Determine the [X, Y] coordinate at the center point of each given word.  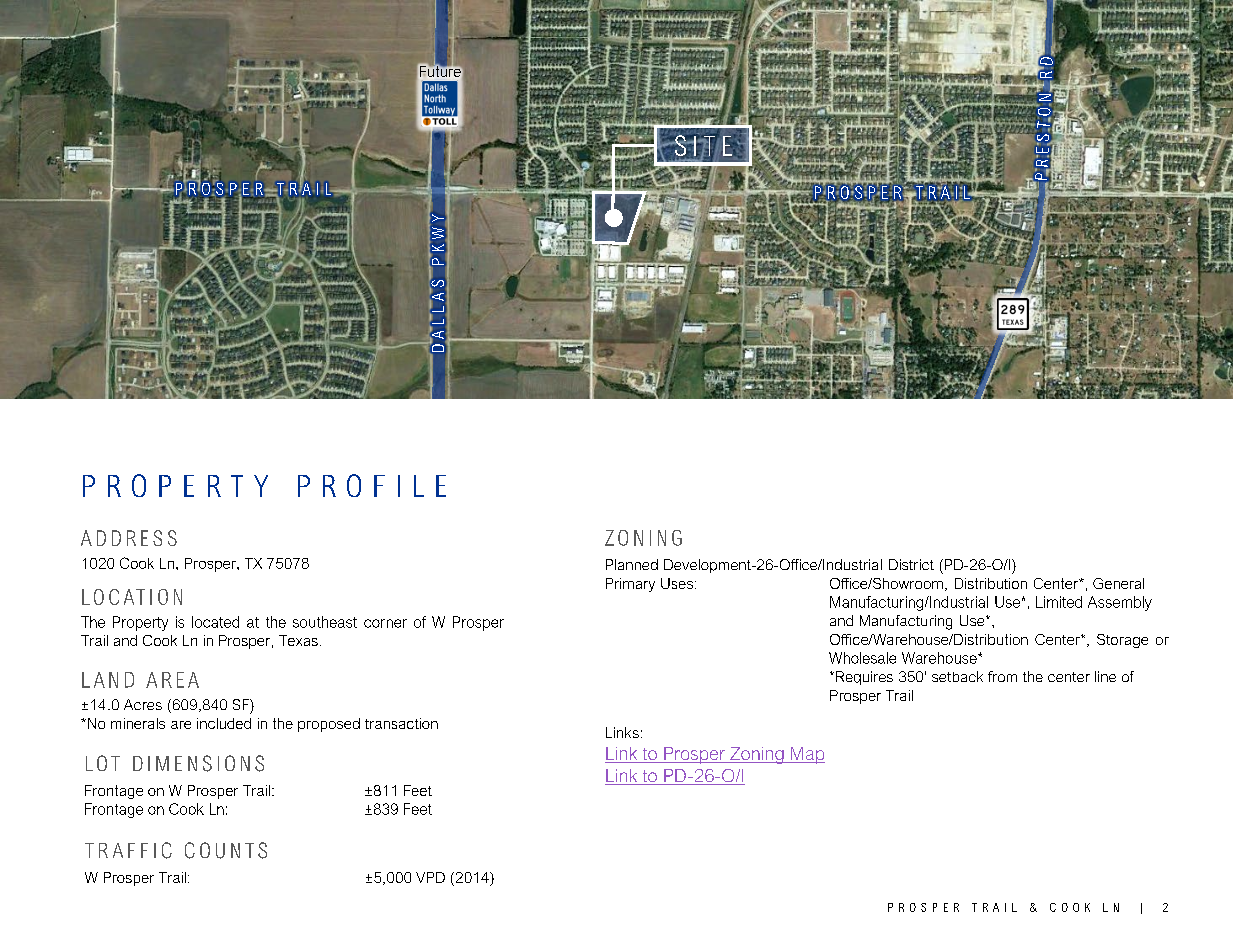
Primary [630, 585]
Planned [632, 564]
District [911, 564]
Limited [1059, 602]
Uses [677, 583]
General [1118, 583]
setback [957, 676]
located [215, 622]
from [1002, 676]
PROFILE [372, 485]
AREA [172, 680]
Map [806, 755]
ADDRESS [129, 538]
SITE [703, 146]
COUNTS [226, 850]
